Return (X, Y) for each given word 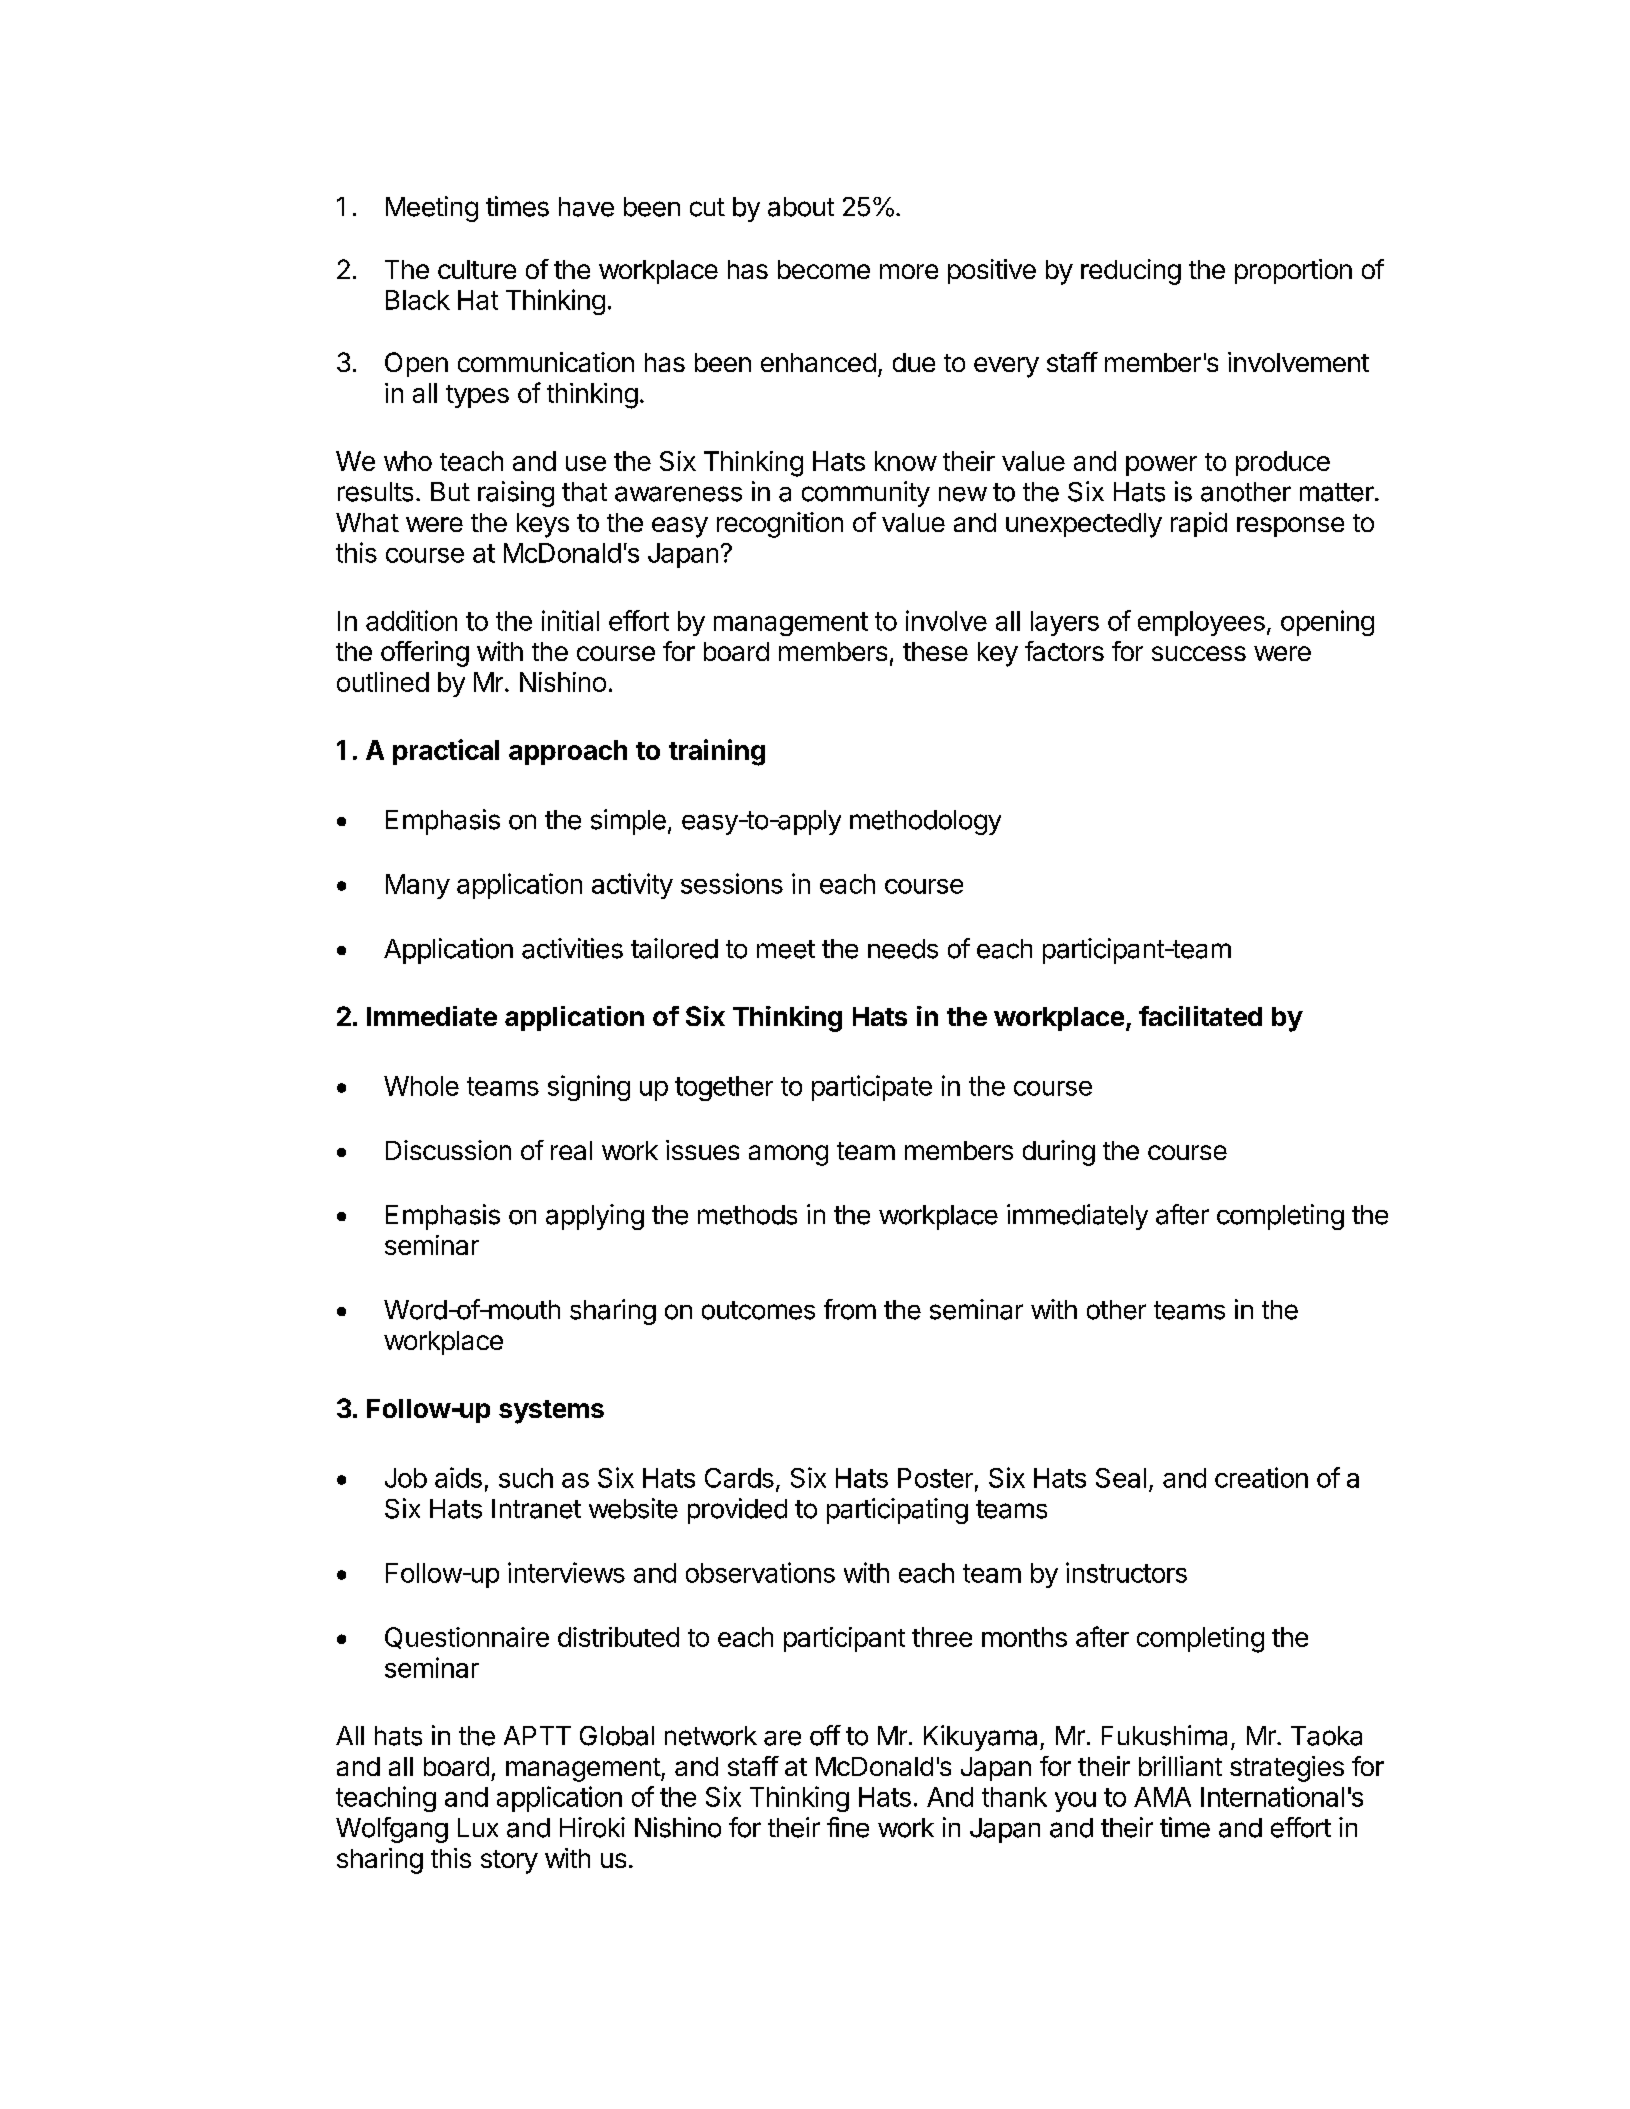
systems (551, 1412)
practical (446, 752)
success (1199, 653)
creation (1261, 1477)
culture (477, 269)
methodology (925, 822)
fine (848, 1827)
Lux (478, 1827)
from (850, 1309)
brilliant (1180, 1766)
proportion (1293, 271)
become (824, 269)
